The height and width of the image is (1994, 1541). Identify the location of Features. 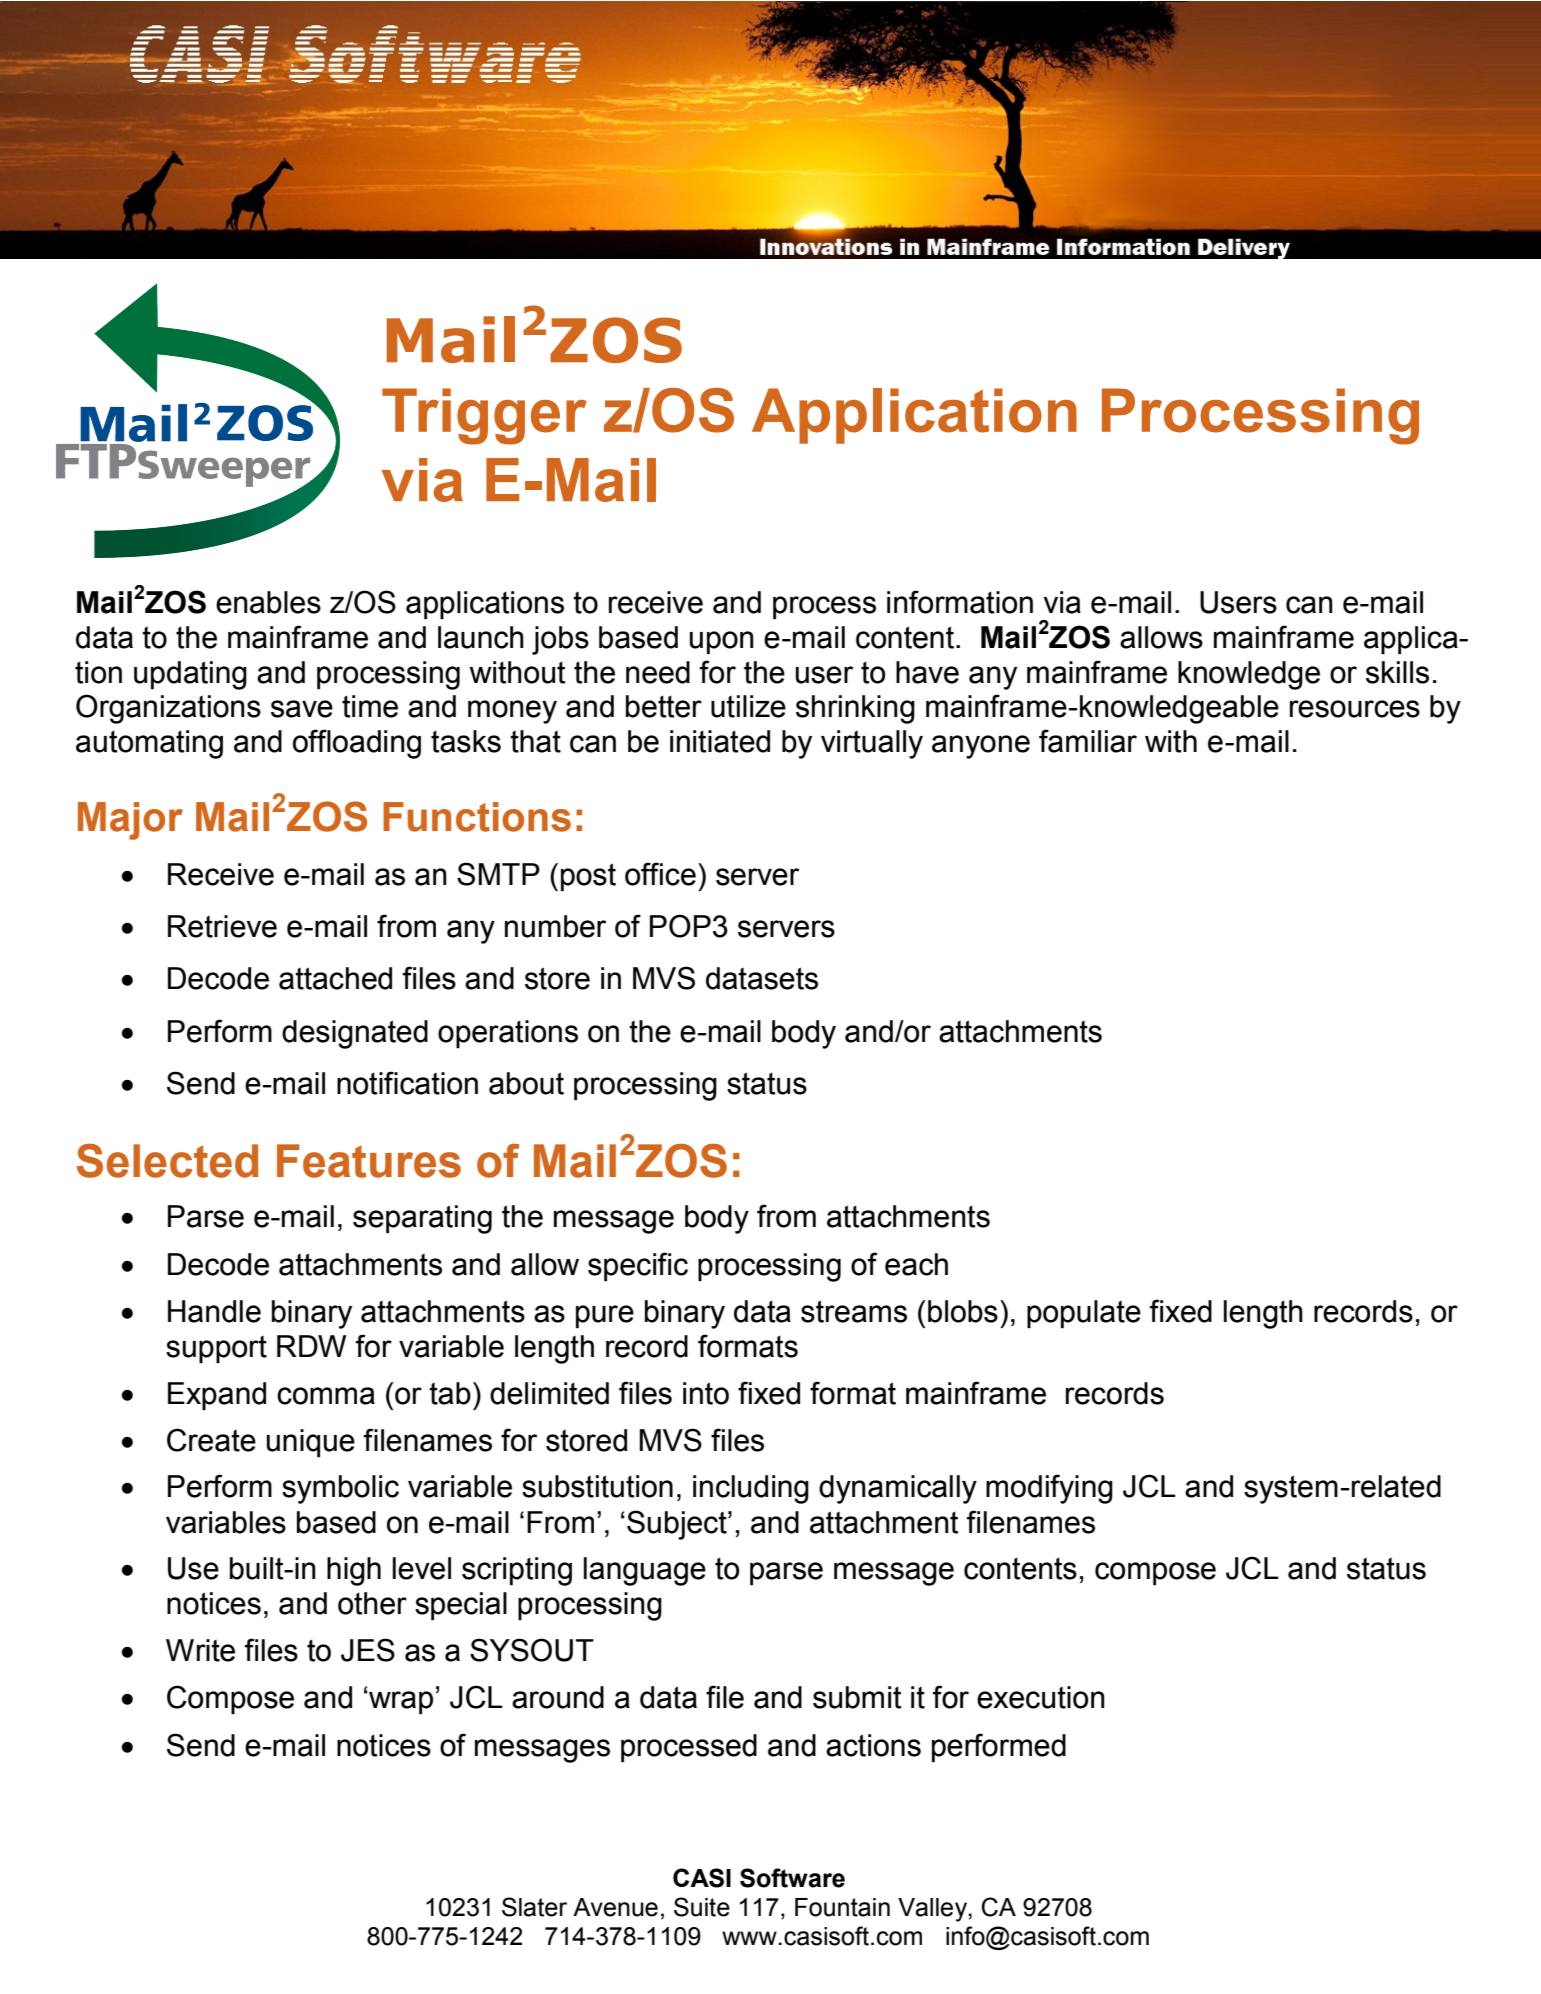
(369, 1161).
